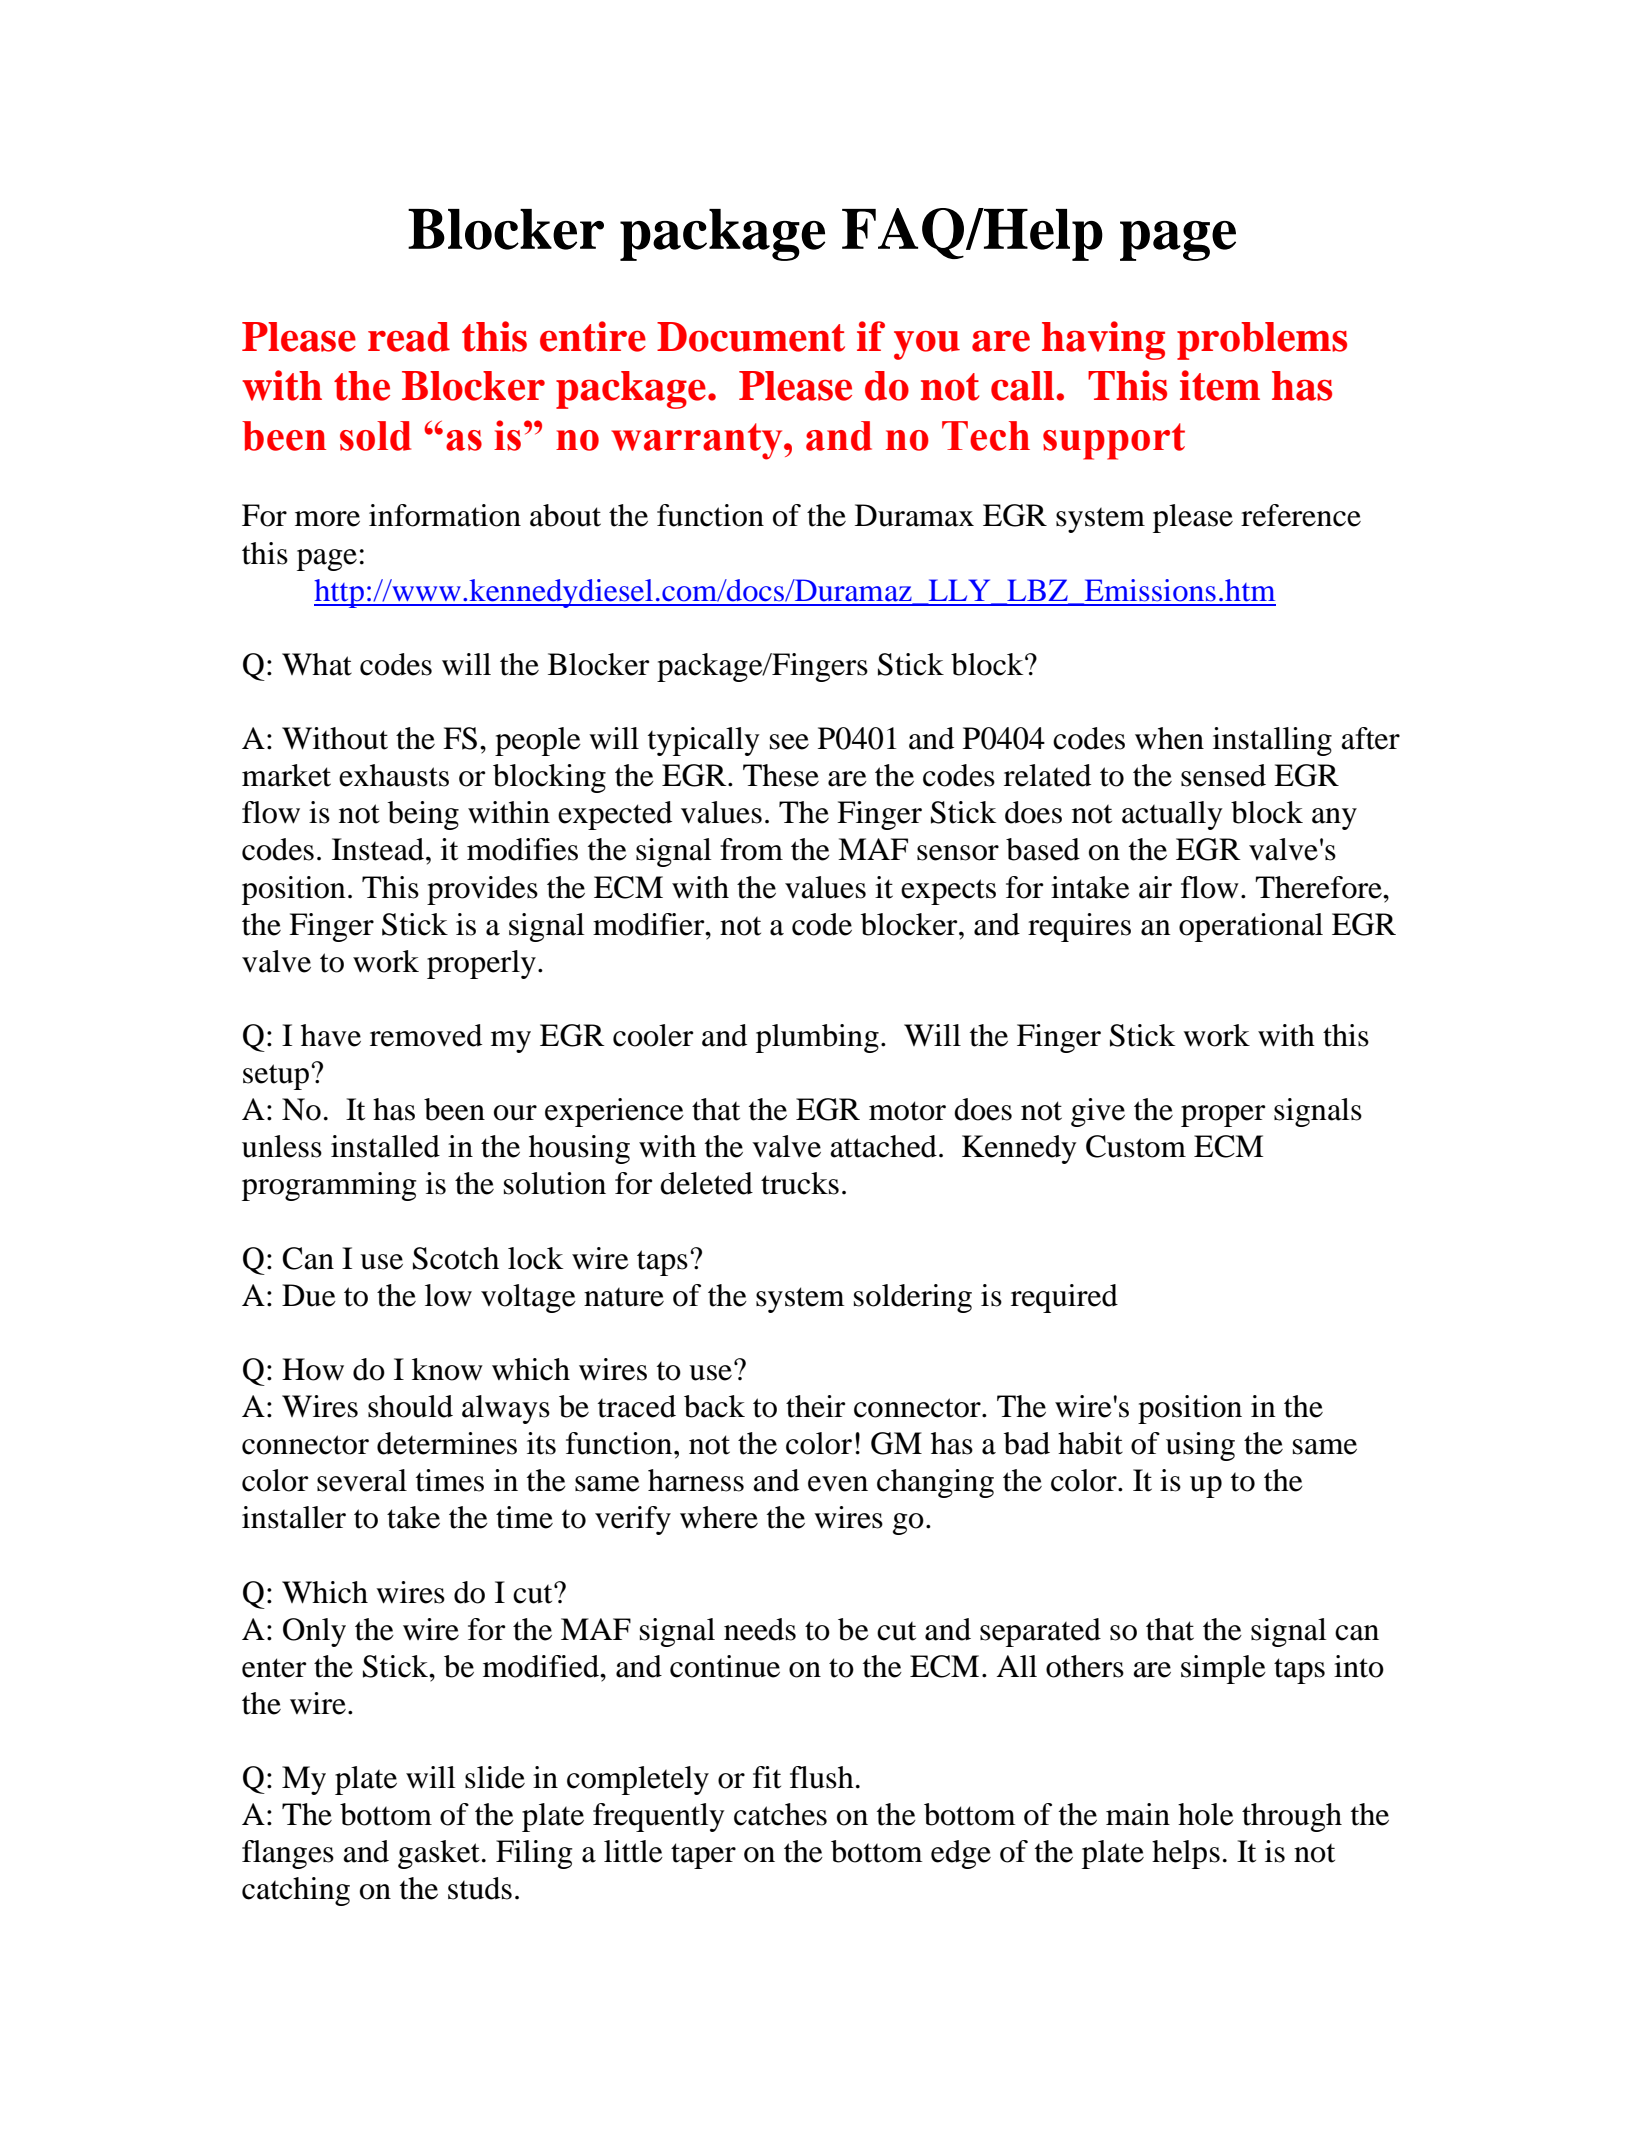  I want to click on item, so click(1220, 385).
